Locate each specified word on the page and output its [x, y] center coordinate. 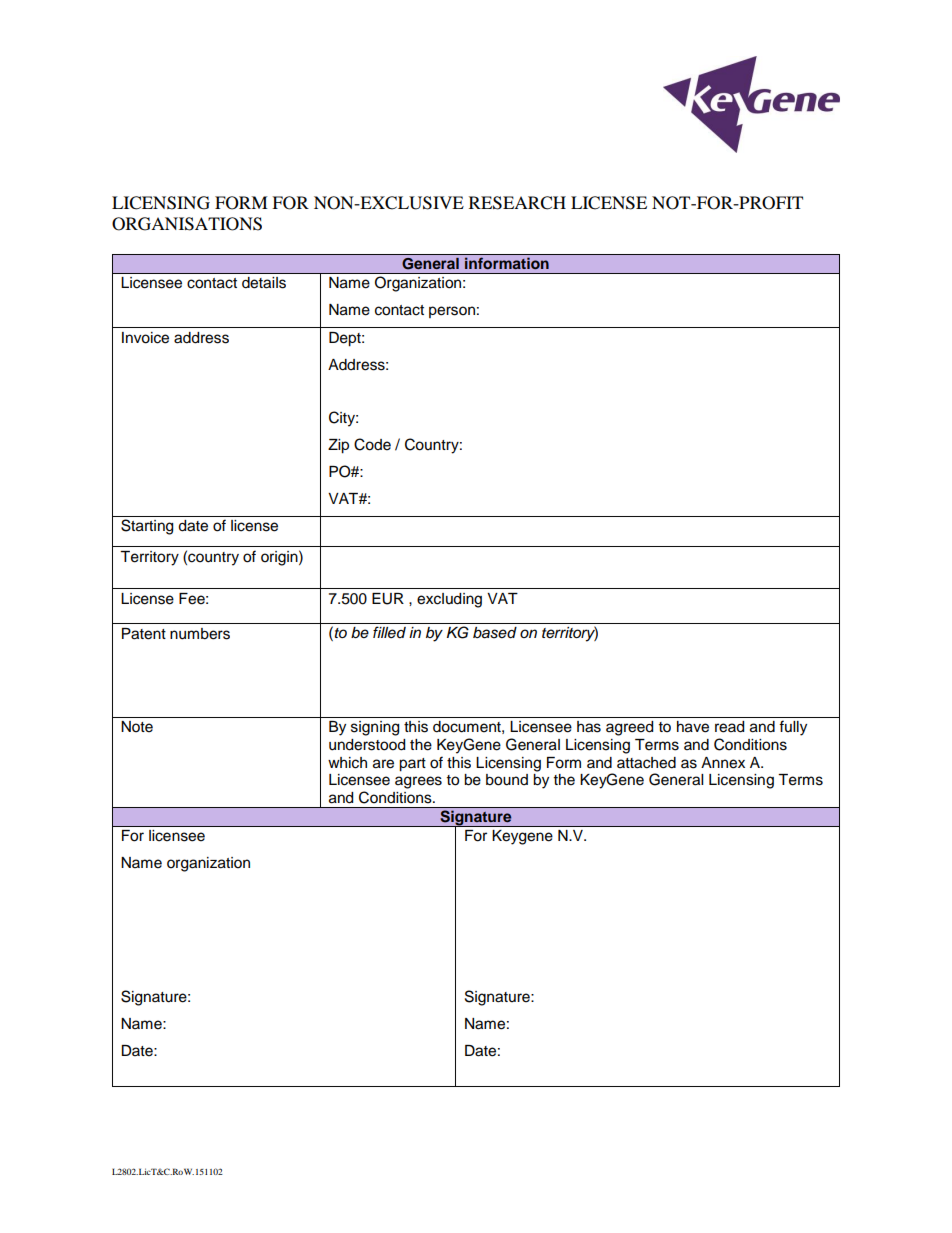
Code [372, 444]
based [495, 633]
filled [389, 632]
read [729, 727]
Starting [147, 527]
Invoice [145, 338]
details [264, 283]
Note [137, 727]
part [412, 765]
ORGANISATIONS [187, 224]
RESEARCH [517, 203]
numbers [200, 634]
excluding [449, 600]
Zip [338, 446]
